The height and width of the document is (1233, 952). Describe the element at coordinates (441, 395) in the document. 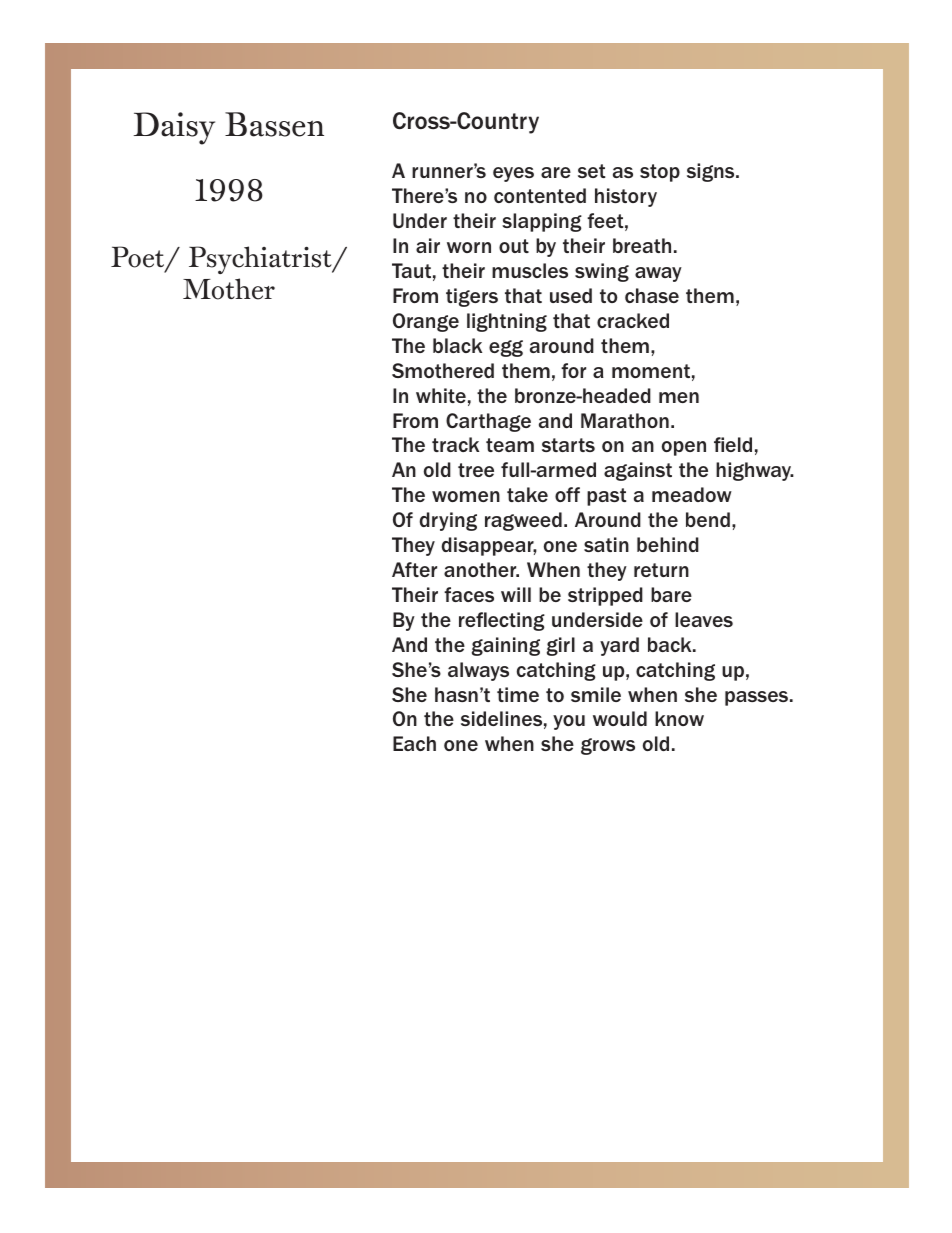

I see `white` at that location.
